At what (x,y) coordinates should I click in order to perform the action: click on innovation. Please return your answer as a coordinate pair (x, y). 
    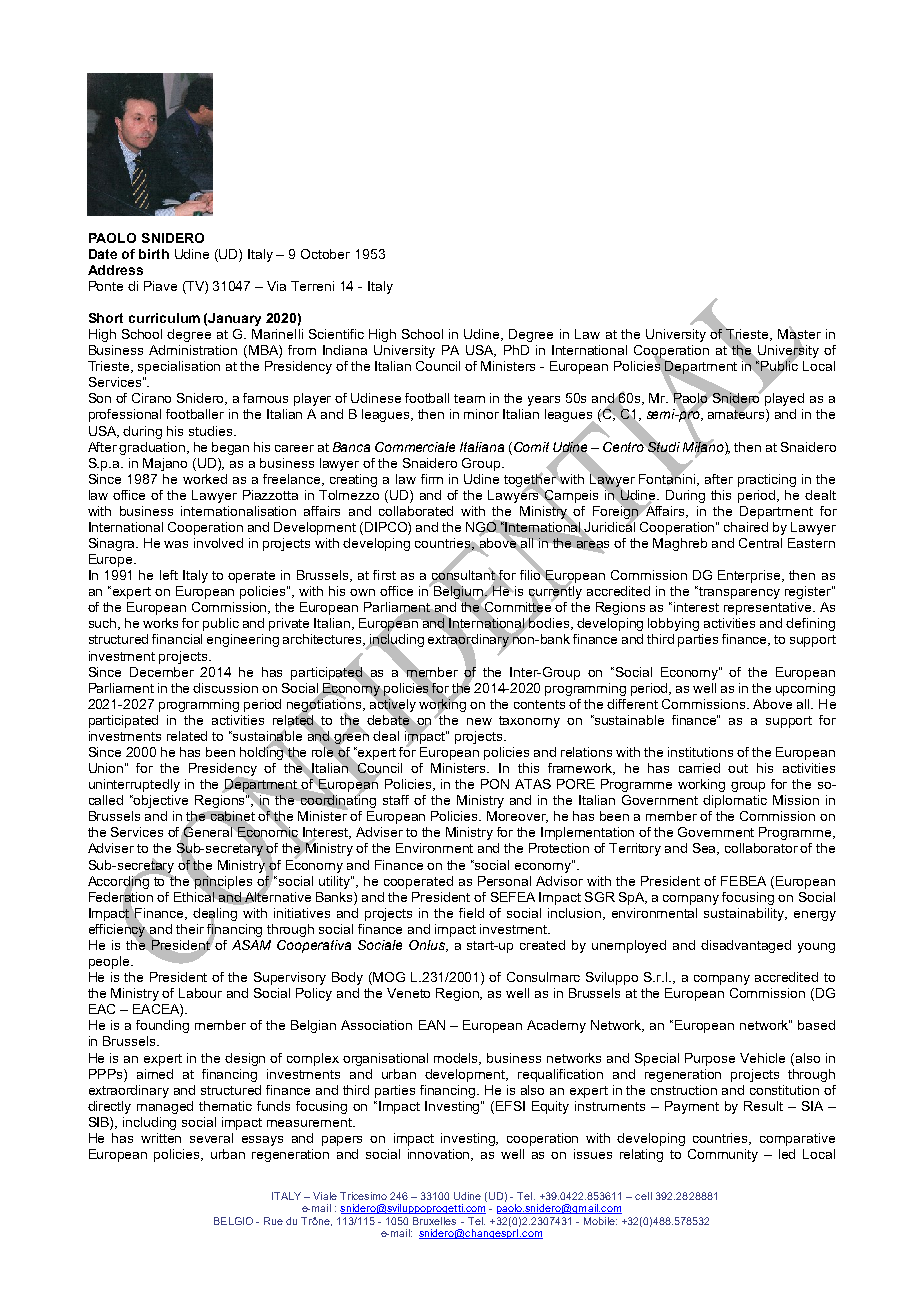
    Looking at the image, I should click on (440, 1155).
